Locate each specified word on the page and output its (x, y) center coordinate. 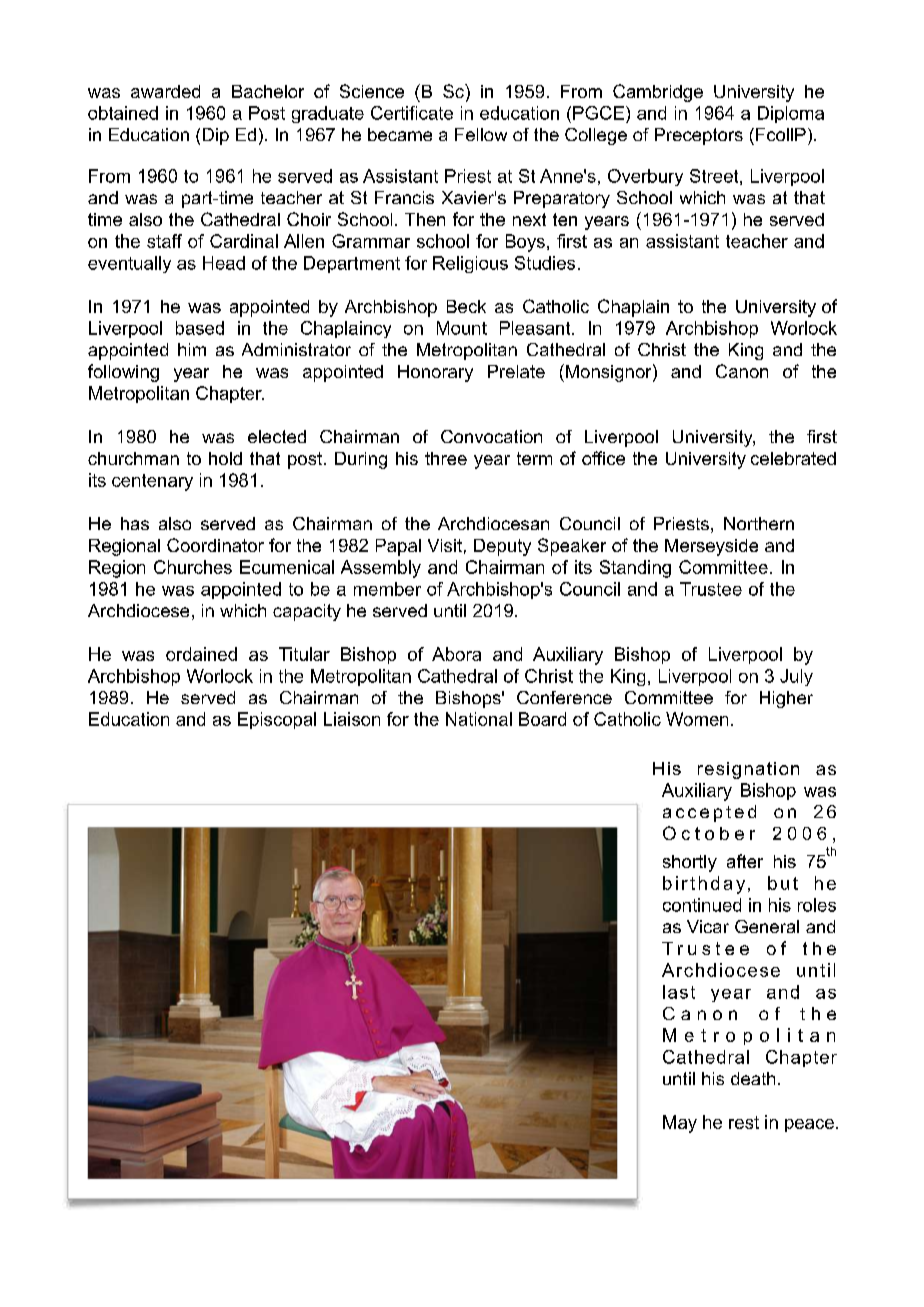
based (200, 328)
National (479, 719)
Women (697, 719)
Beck (466, 306)
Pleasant (536, 328)
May (680, 1124)
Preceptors (699, 136)
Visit (445, 545)
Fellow (481, 134)
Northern (759, 523)
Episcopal (277, 720)
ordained (201, 654)
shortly (690, 863)
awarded (165, 91)
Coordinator (215, 545)
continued (702, 905)
